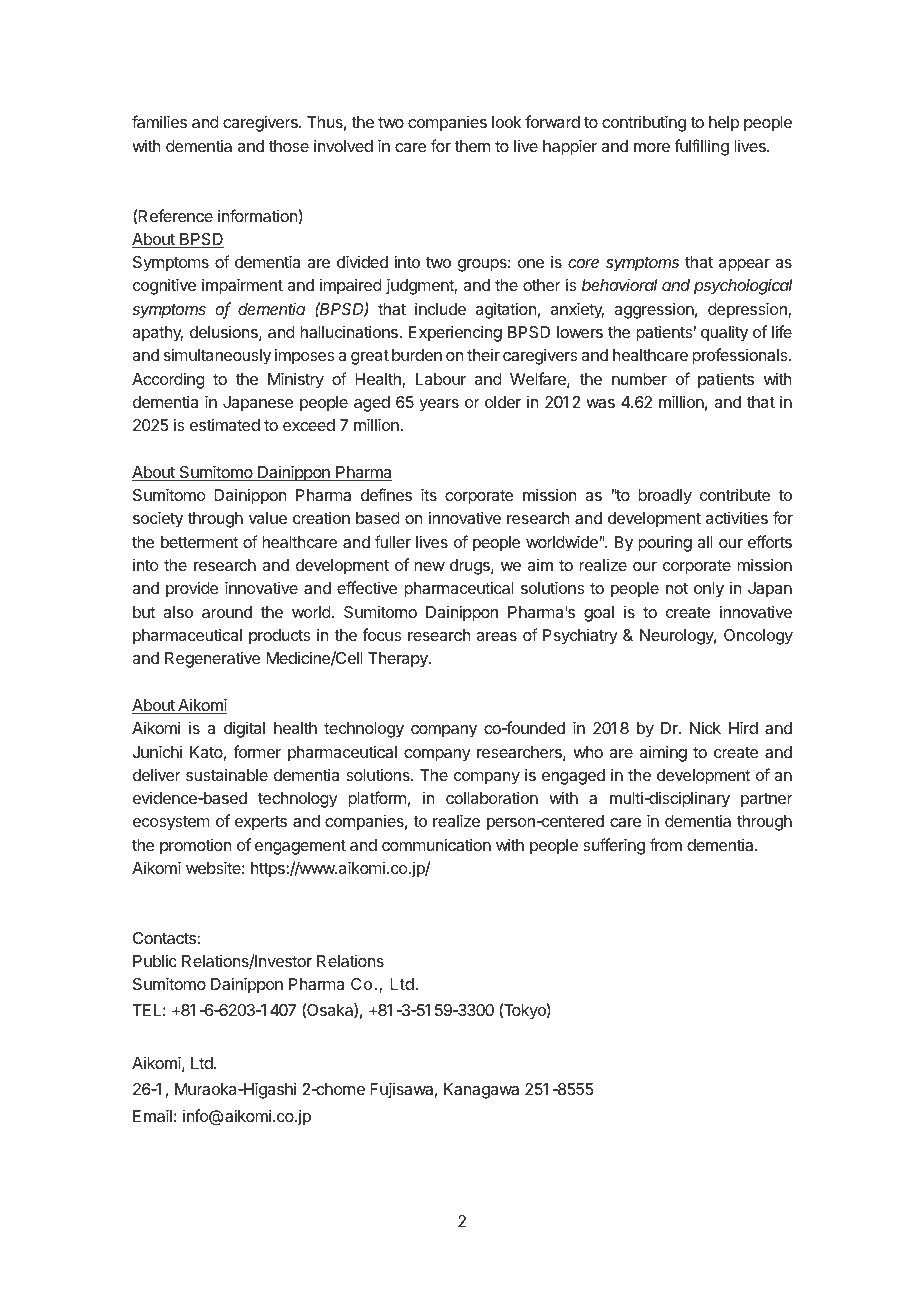 This page has width=924, height=1308. What do you see at coordinates (227, 612) in the page?
I see `around` at bounding box center [227, 612].
